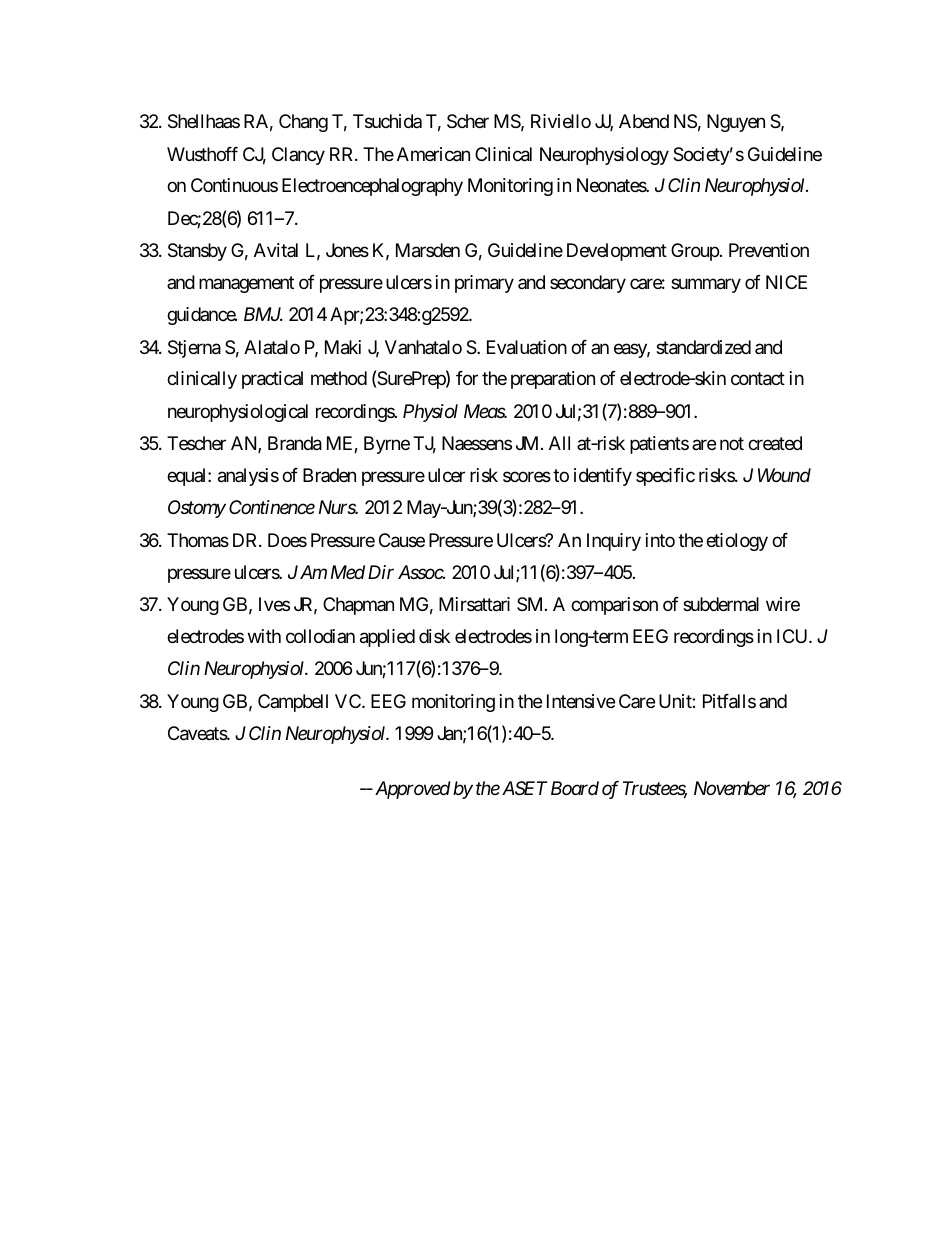 This screenshot has height=1233, width=952. I want to click on Nguyen, so click(736, 123).
